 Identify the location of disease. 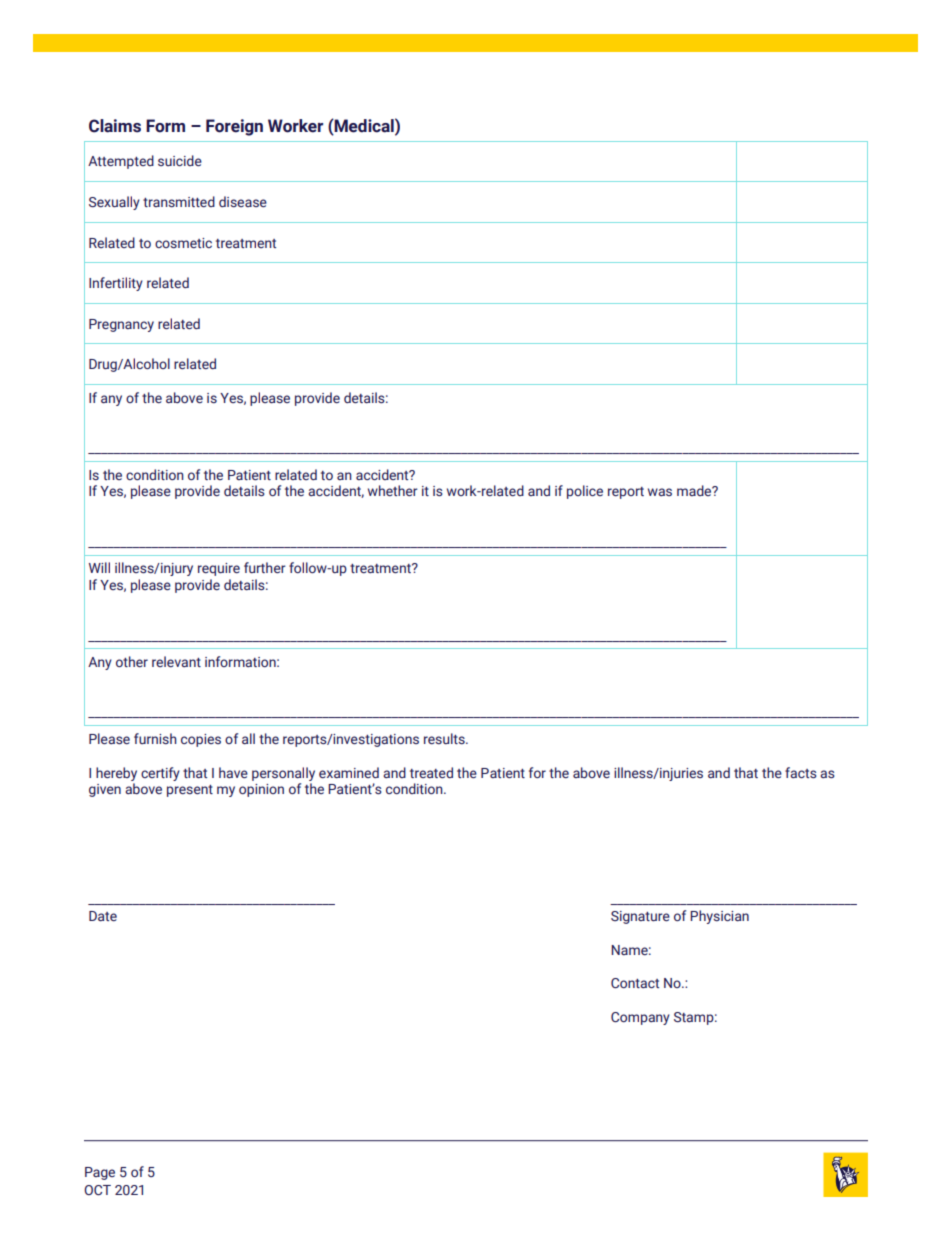
(243, 201).
